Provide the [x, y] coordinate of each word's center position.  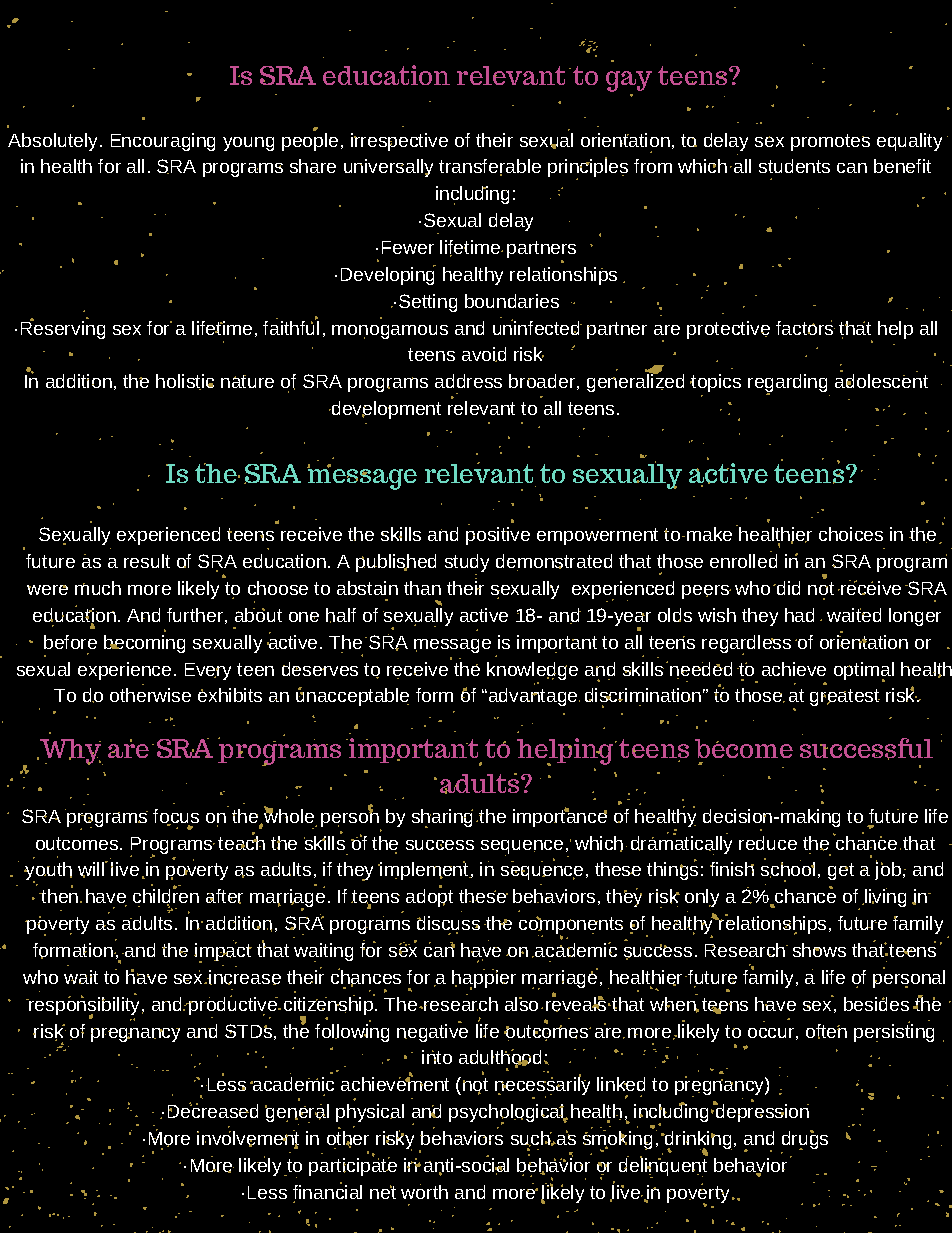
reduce [768, 843]
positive [498, 536]
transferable [490, 167]
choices [851, 534]
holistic [185, 382]
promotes [830, 142]
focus [176, 817]
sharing [442, 818]
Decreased [213, 1110]
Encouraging [163, 142]
